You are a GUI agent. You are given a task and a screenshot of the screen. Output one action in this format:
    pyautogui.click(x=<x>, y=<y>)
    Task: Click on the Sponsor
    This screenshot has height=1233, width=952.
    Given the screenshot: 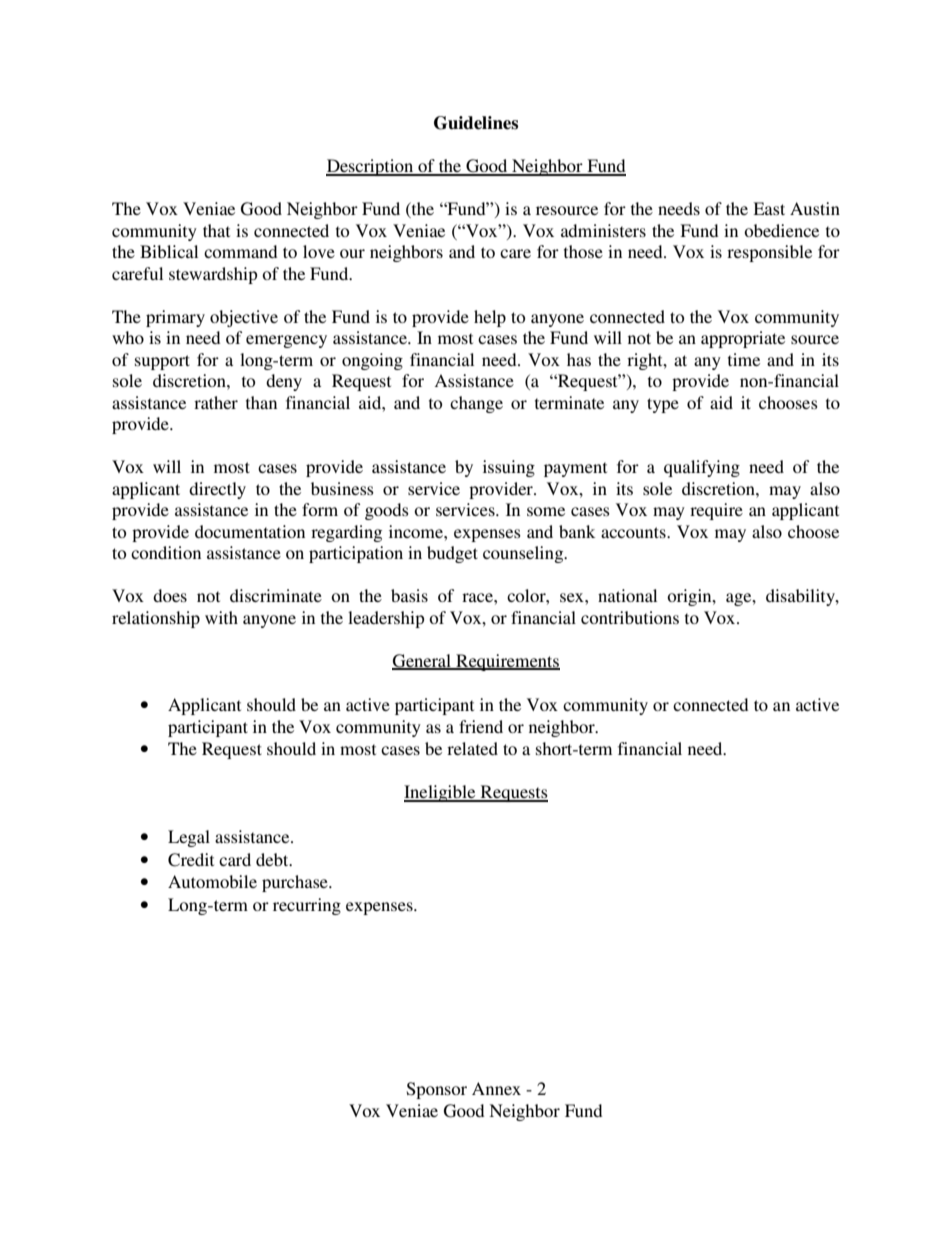 What is the action you would take?
    pyautogui.click(x=437, y=1090)
